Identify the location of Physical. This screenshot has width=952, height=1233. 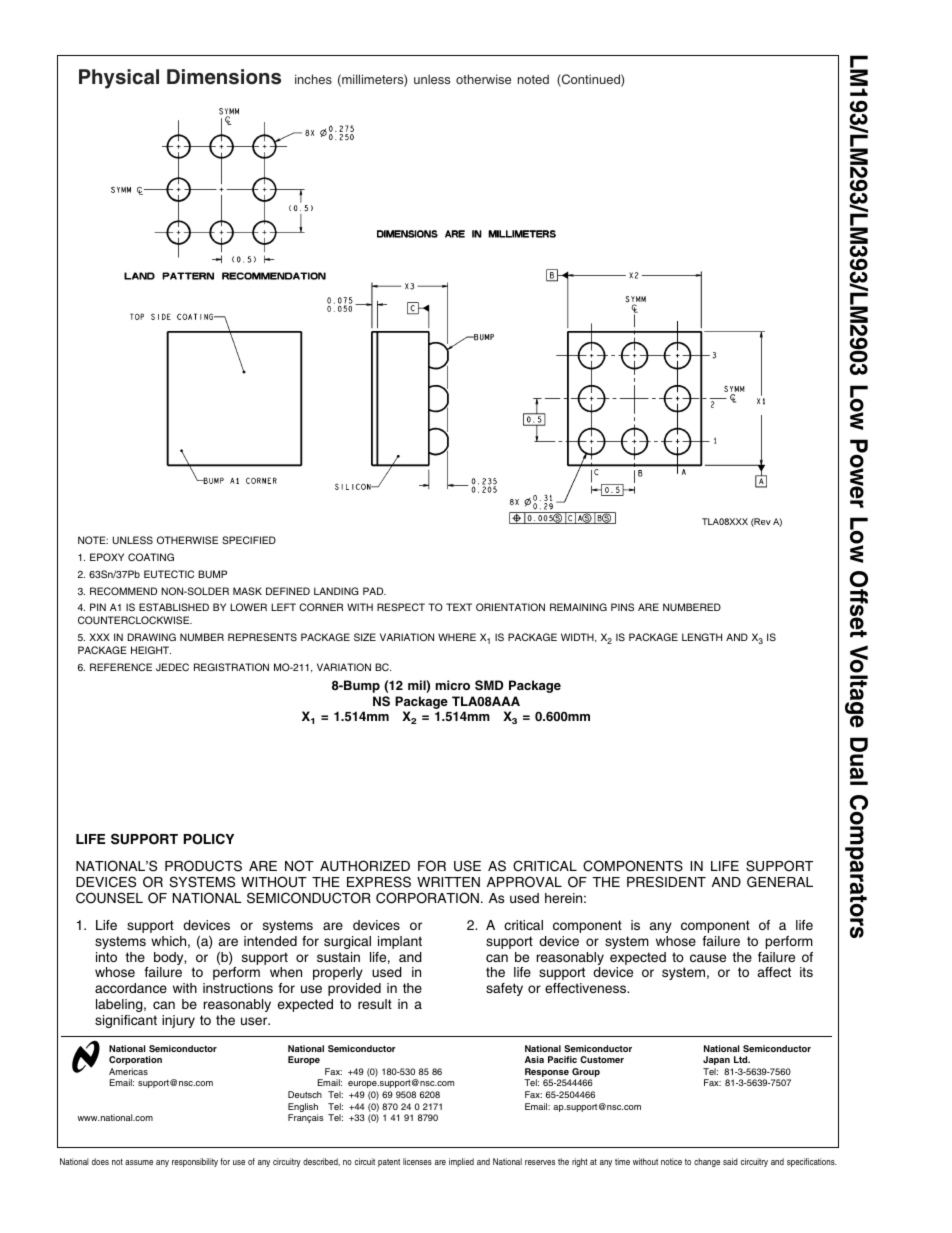
(119, 79).
